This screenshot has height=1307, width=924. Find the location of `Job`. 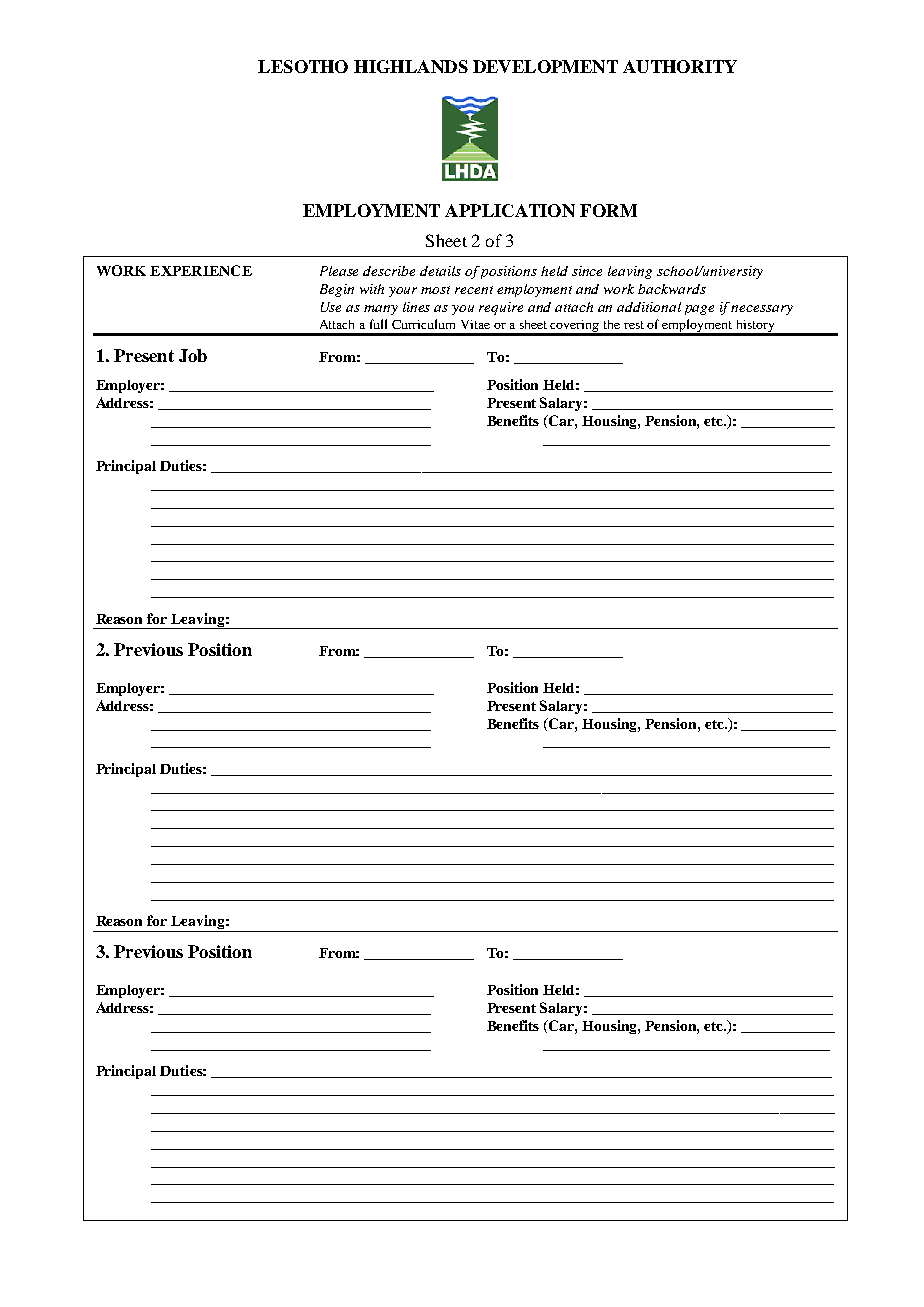

Job is located at coordinates (193, 355).
